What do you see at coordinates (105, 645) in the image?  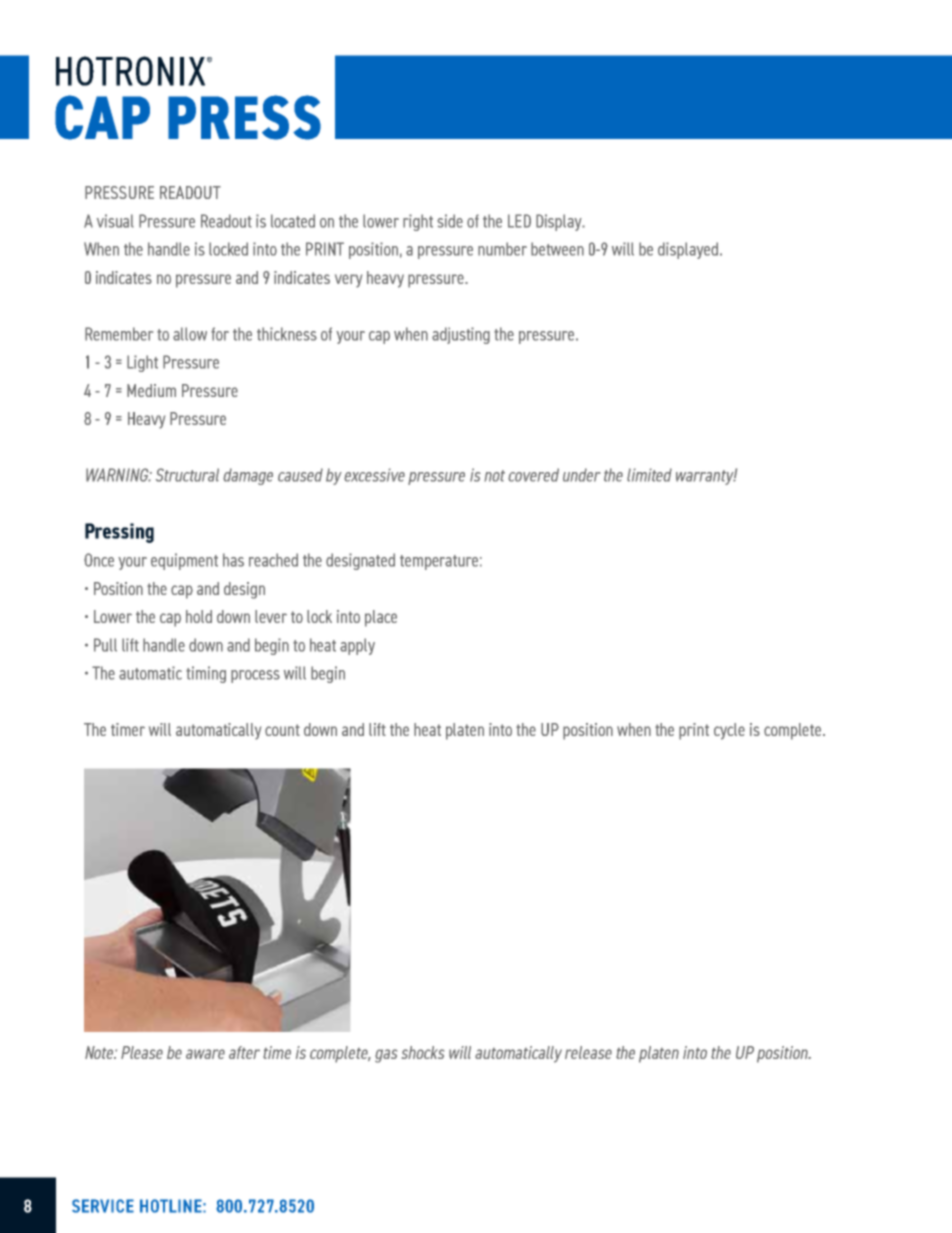 I see `Pull` at bounding box center [105, 645].
